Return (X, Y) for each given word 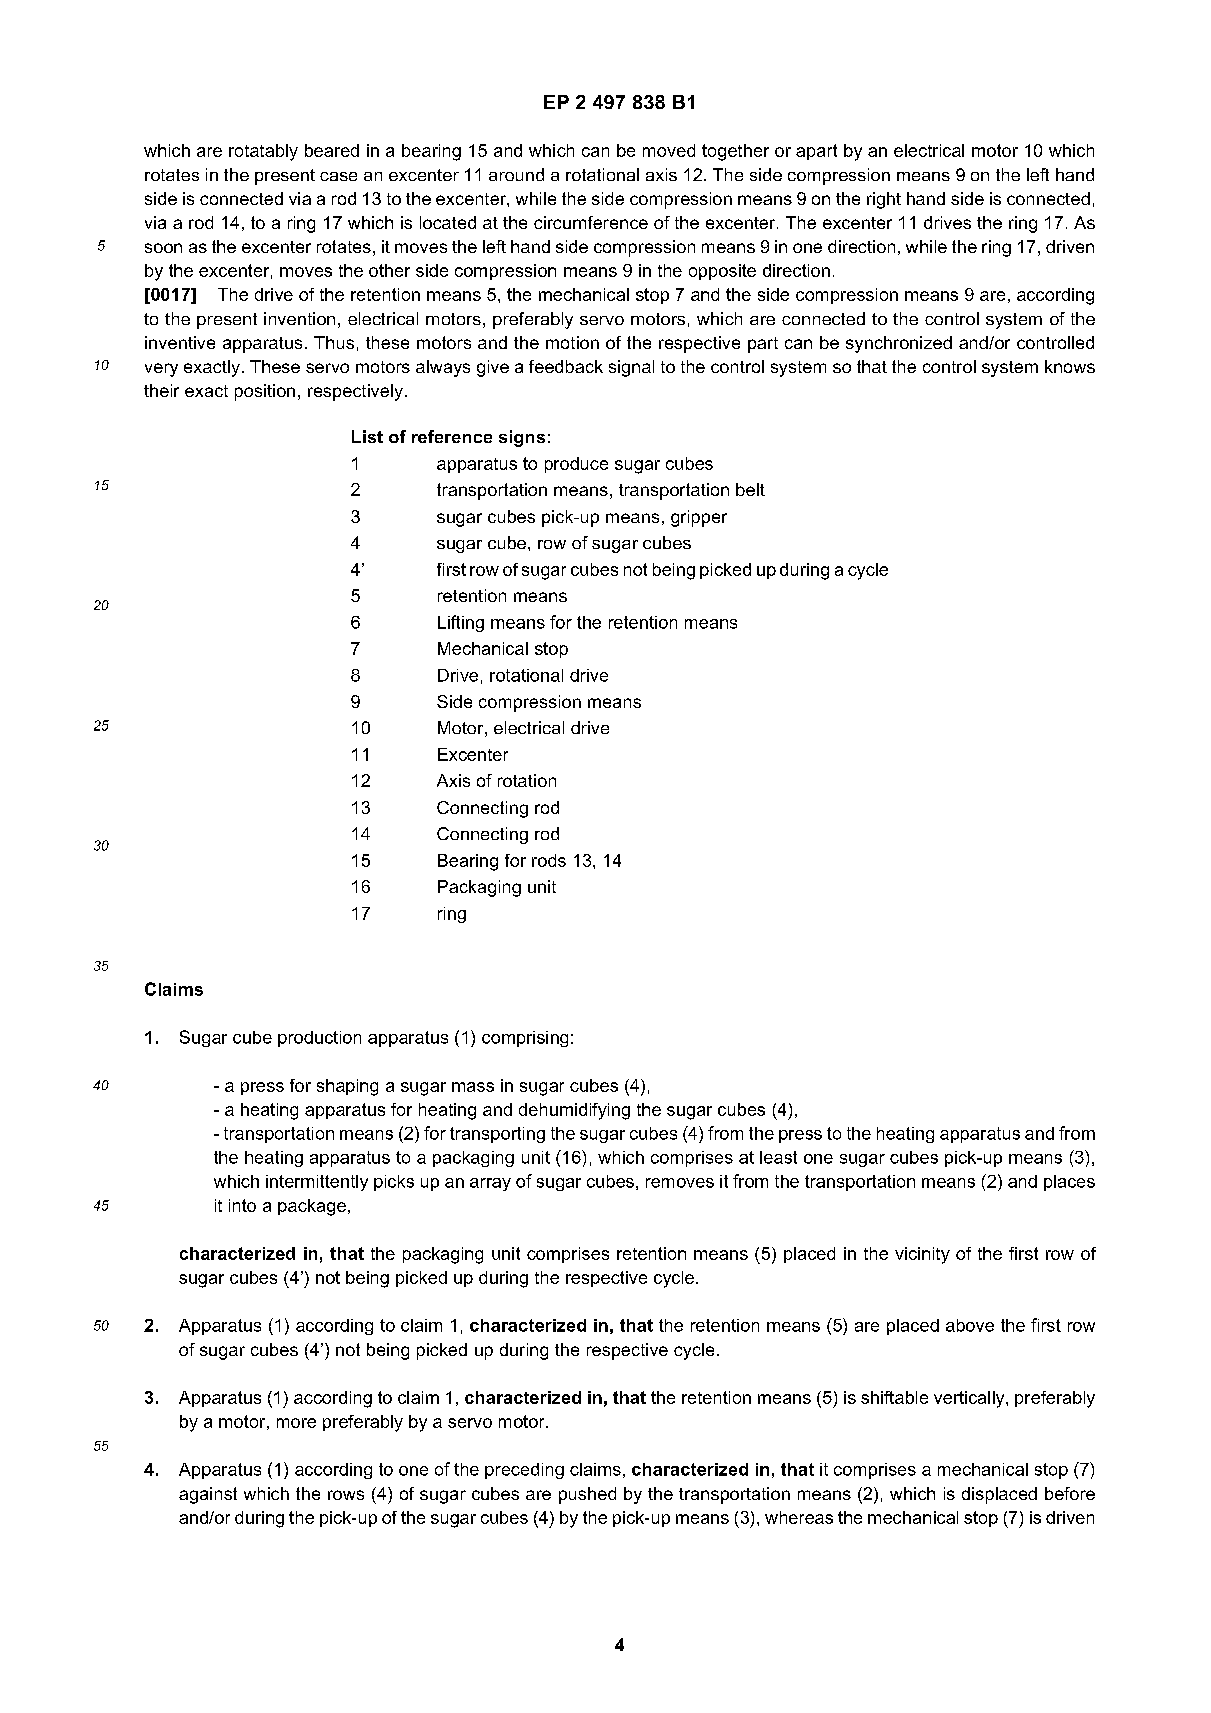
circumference (591, 222)
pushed (587, 1495)
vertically (970, 1399)
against (208, 1495)
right (884, 200)
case (338, 176)
